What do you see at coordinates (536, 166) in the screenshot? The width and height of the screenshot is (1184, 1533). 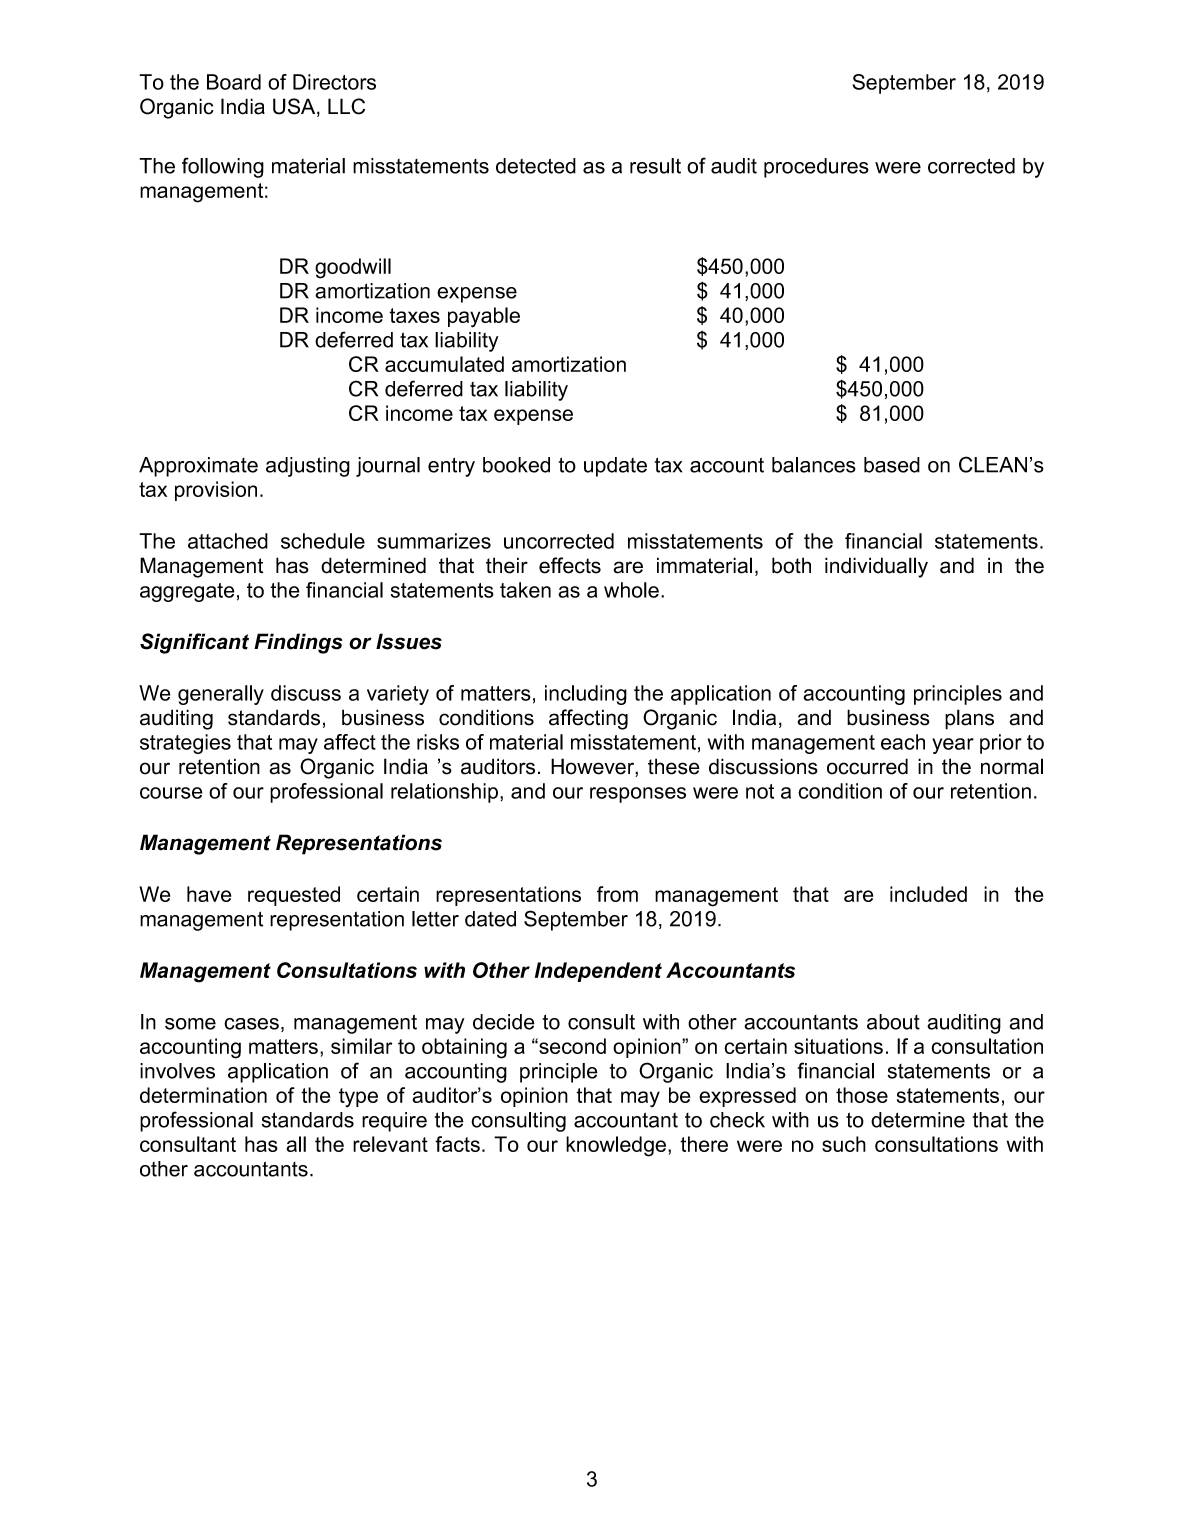 I see `detected` at bounding box center [536, 166].
